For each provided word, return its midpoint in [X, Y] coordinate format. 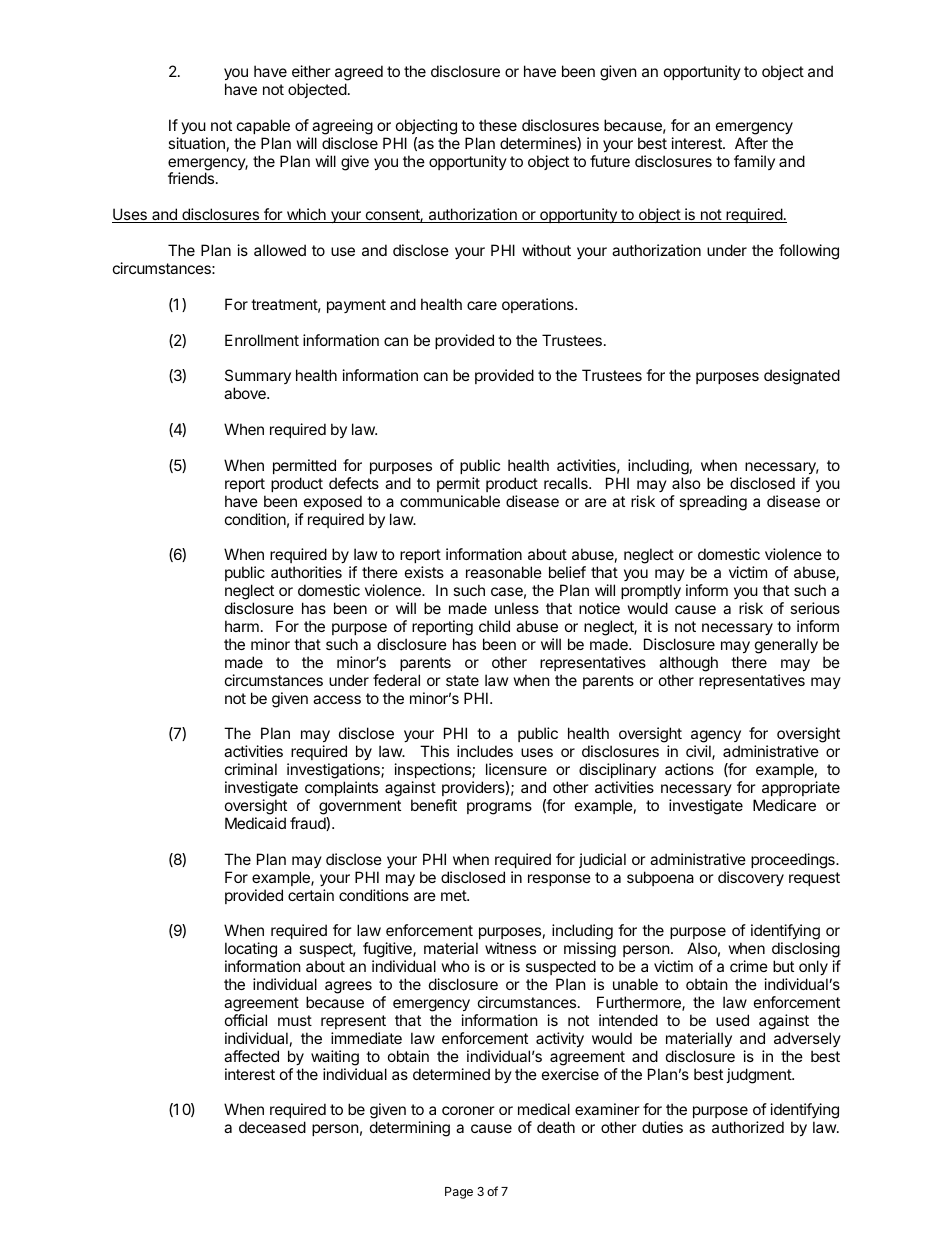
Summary [258, 378]
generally [786, 646]
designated [802, 377]
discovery [751, 878]
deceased [272, 1127]
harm [242, 626]
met [454, 895]
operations [539, 305]
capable [263, 126]
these [498, 125]
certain [311, 895]
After [751, 143]
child [494, 626]
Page [459, 1193]
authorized [748, 1127]
